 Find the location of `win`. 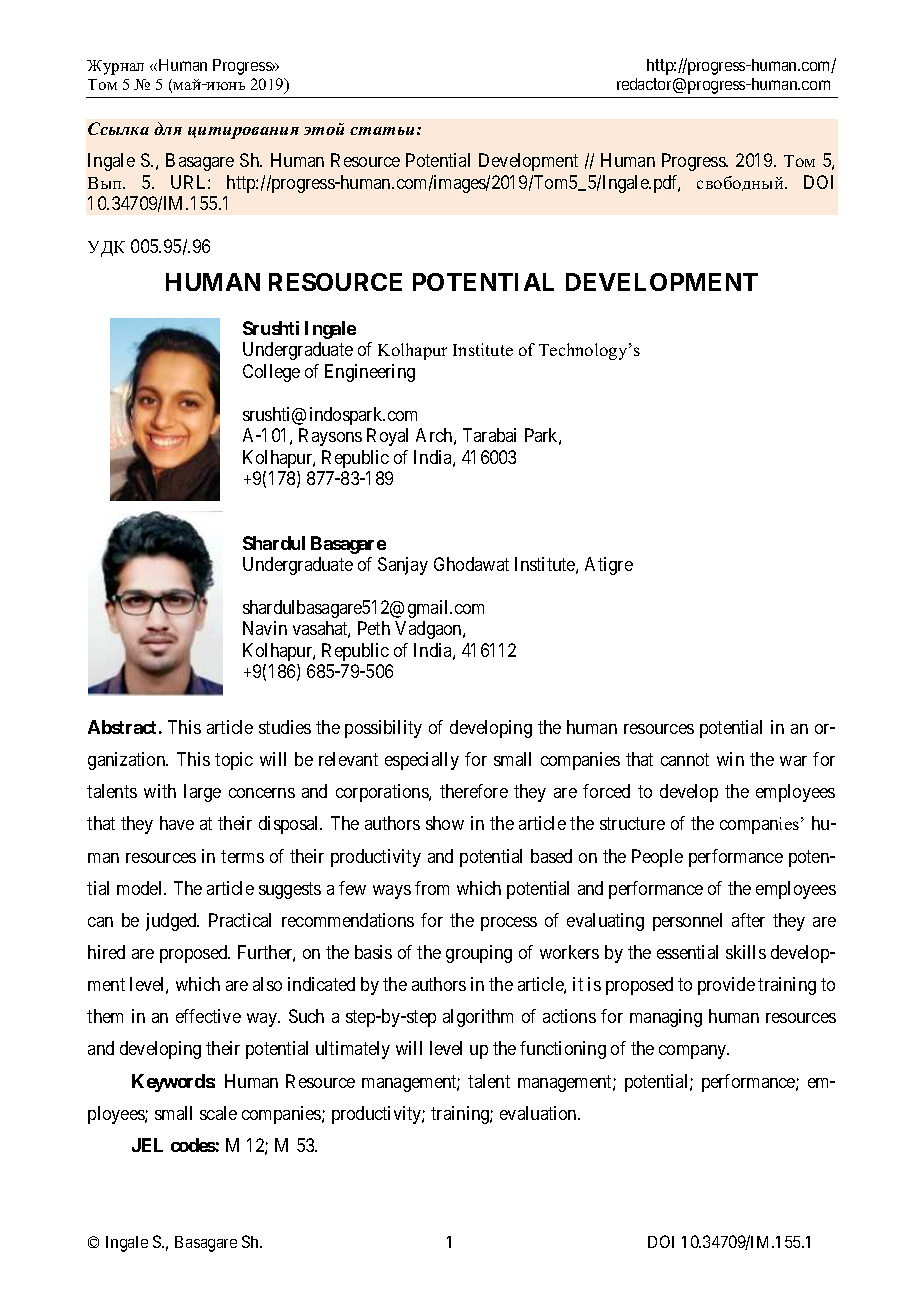

win is located at coordinates (730, 759).
